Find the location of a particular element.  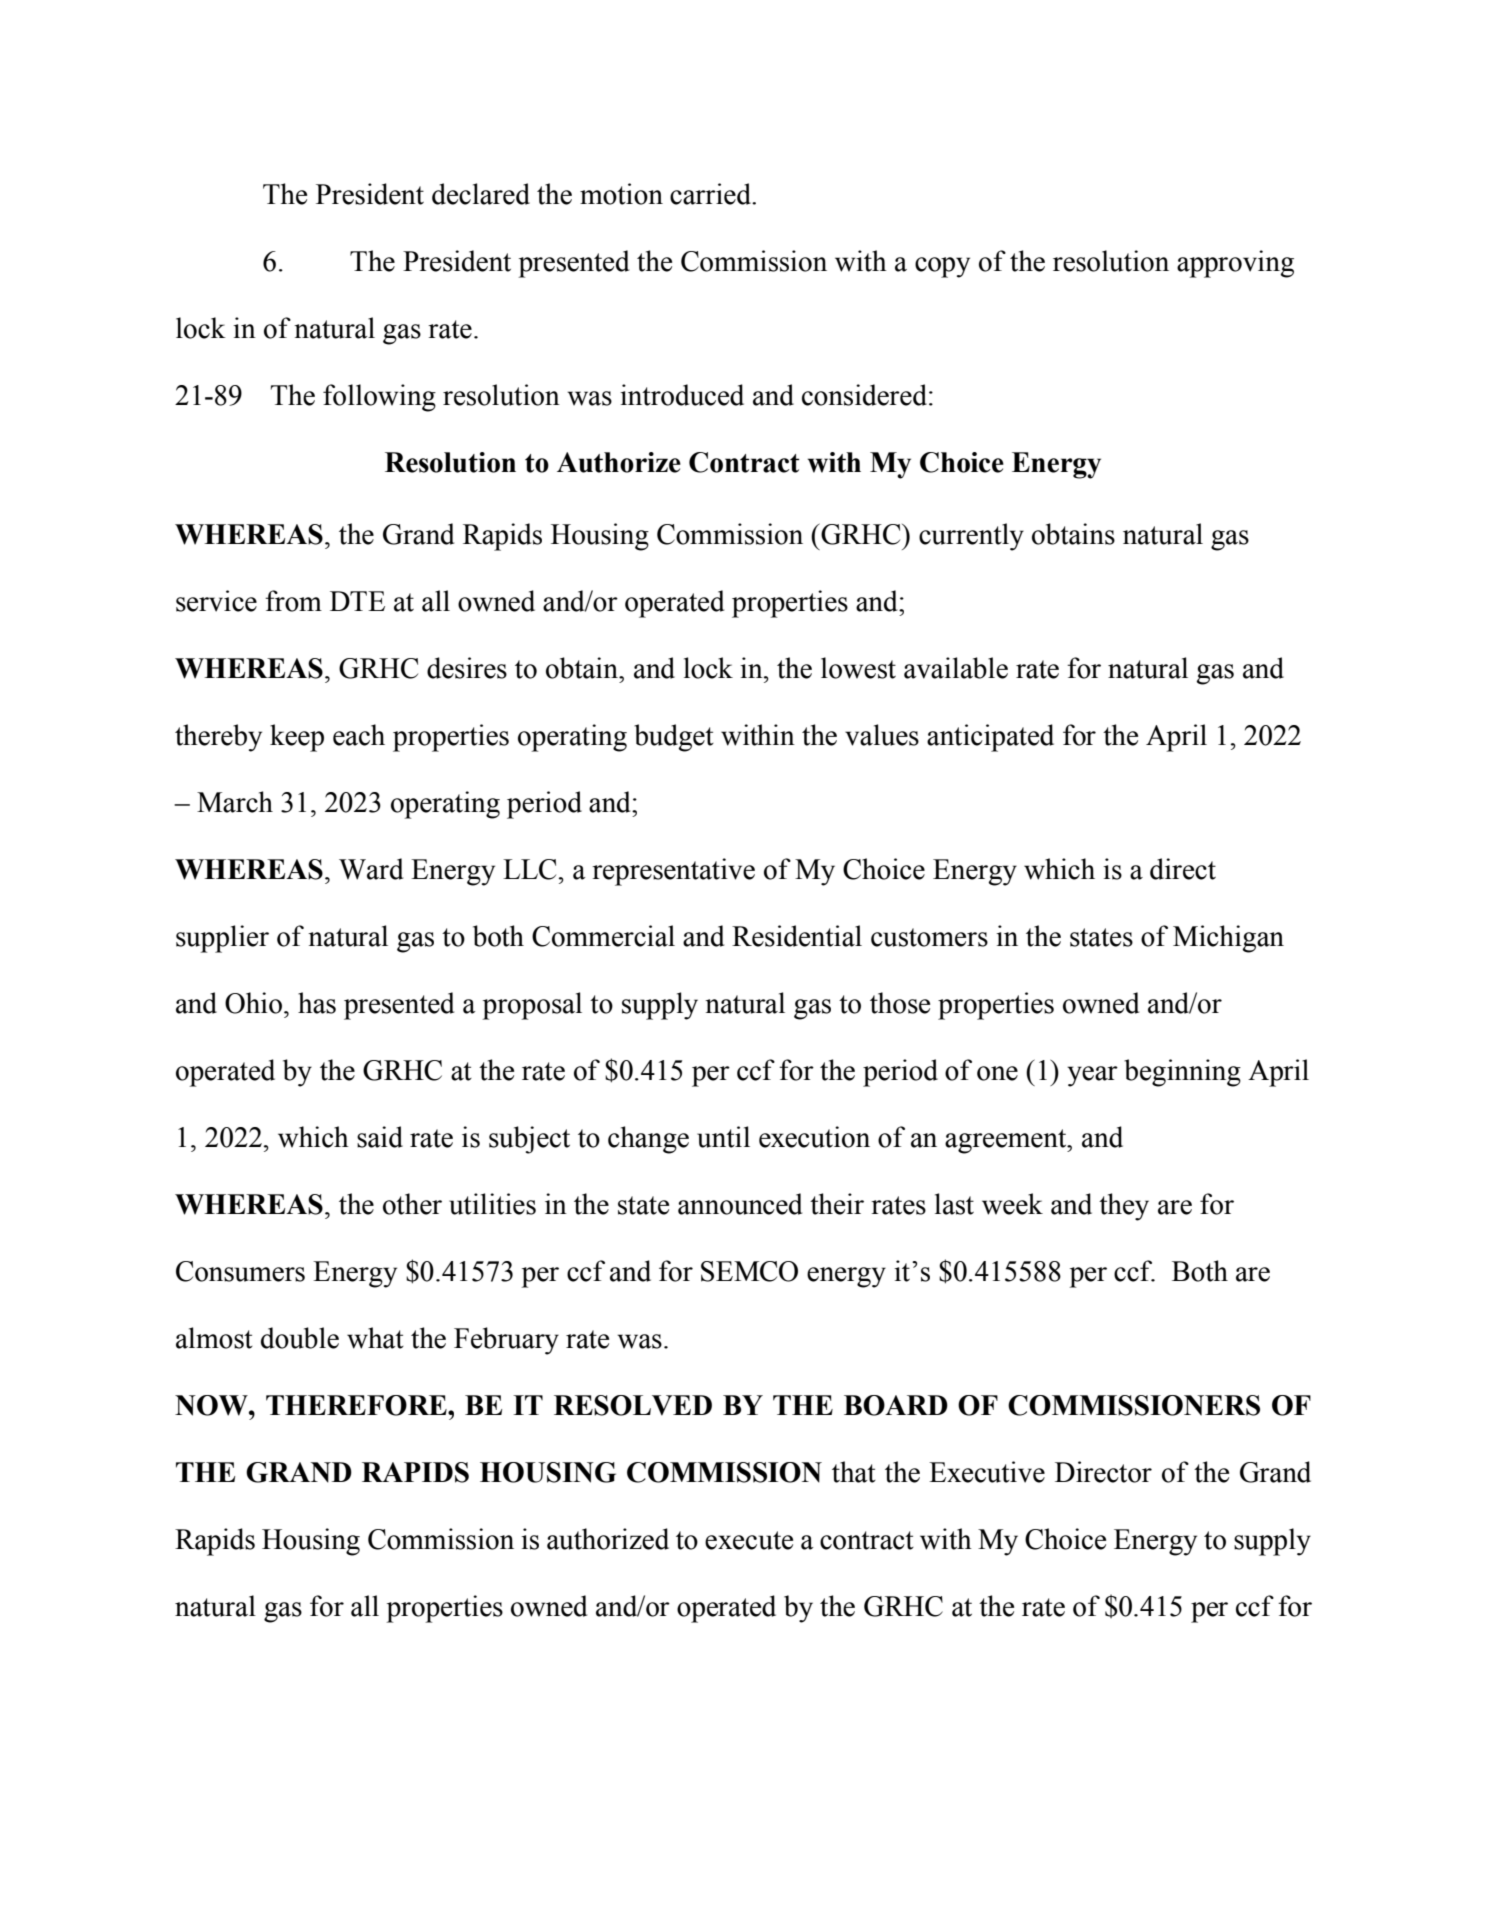

Michigan is located at coordinates (1228, 939).
